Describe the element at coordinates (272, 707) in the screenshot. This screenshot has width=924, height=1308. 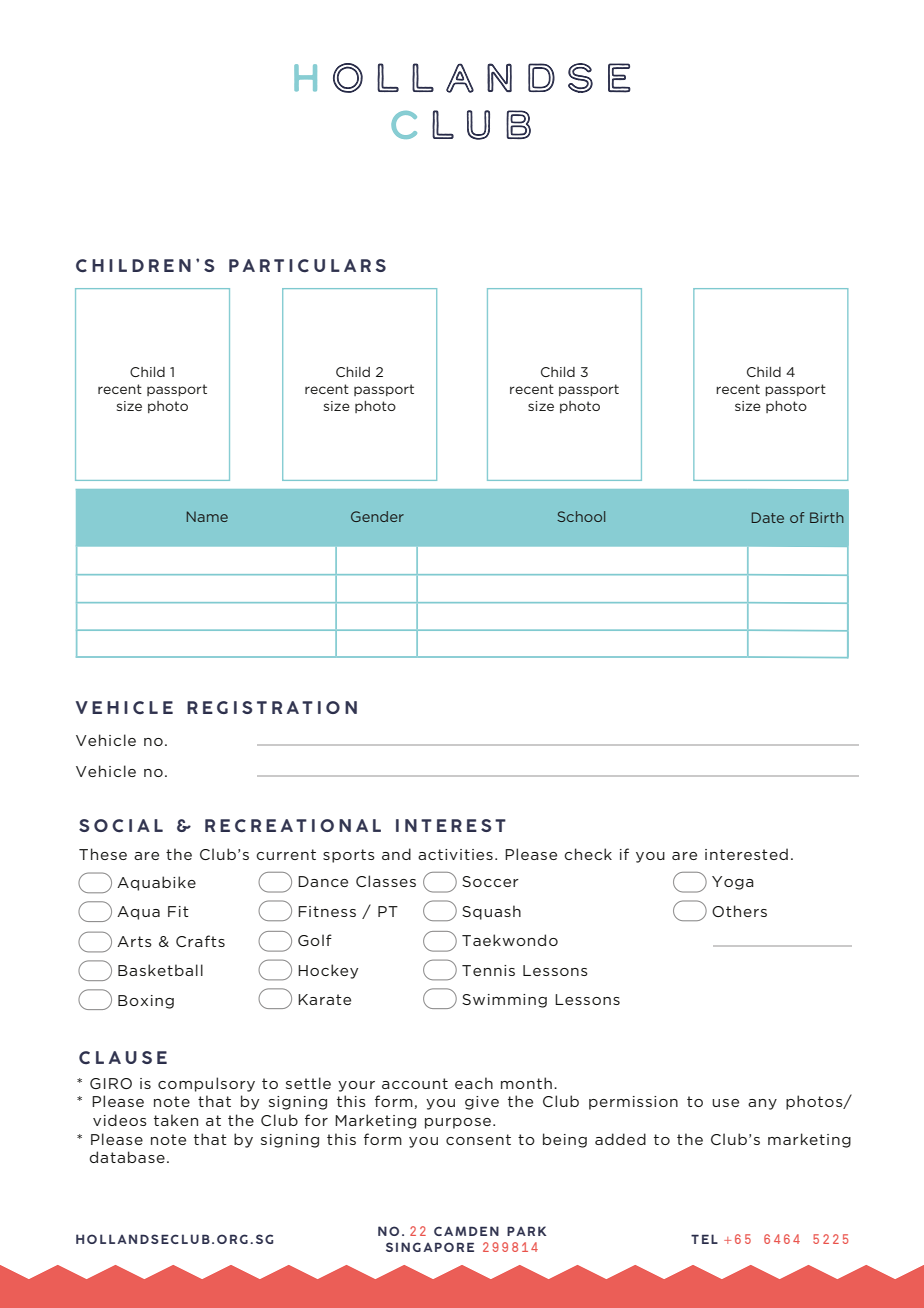
I see `REGISTRATION` at that location.
